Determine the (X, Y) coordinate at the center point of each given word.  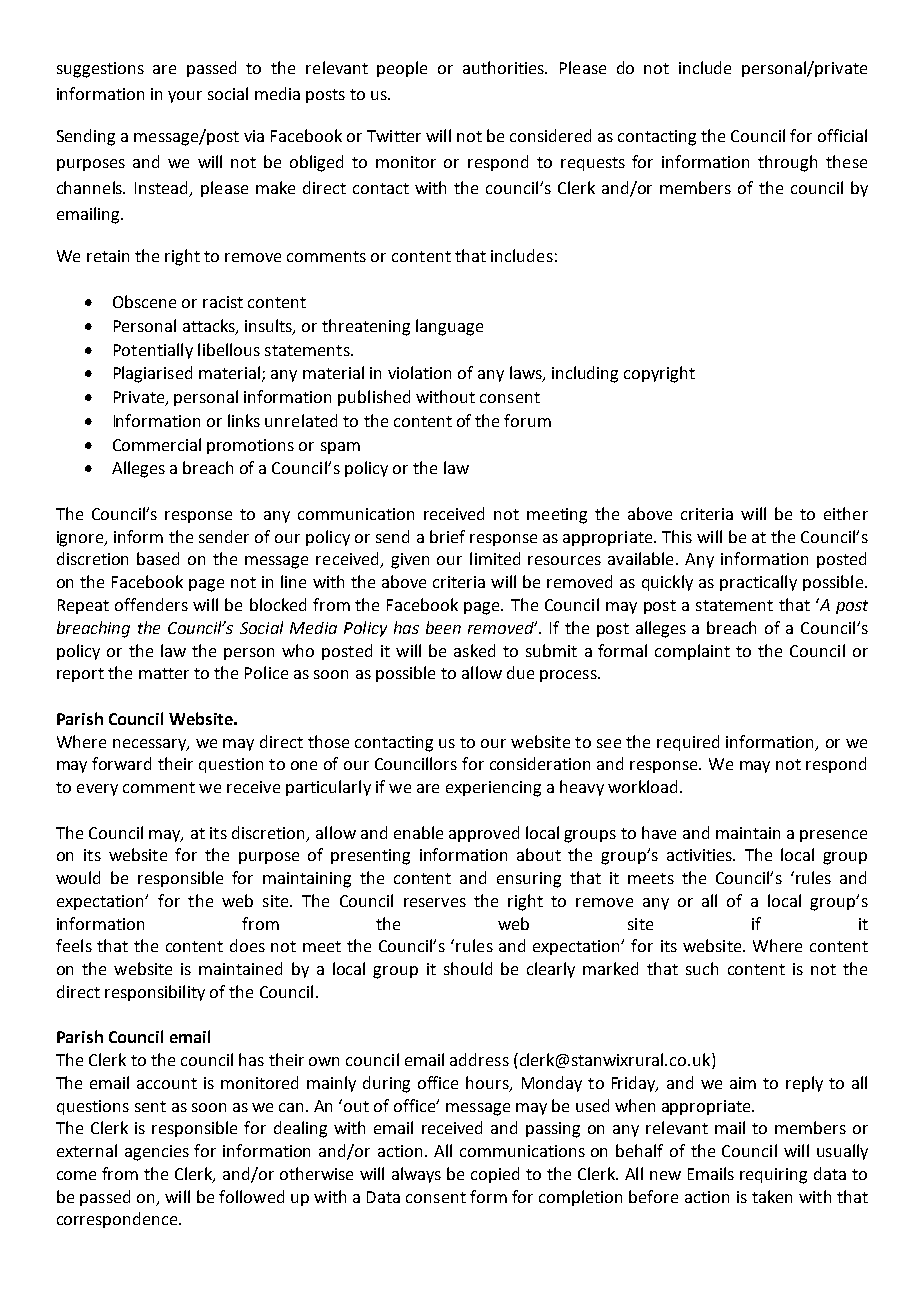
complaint (692, 652)
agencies (157, 1153)
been (443, 627)
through (787, 163)
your (185, 97)
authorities (505, 67)
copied (495, 1175)
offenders (151, 604)
